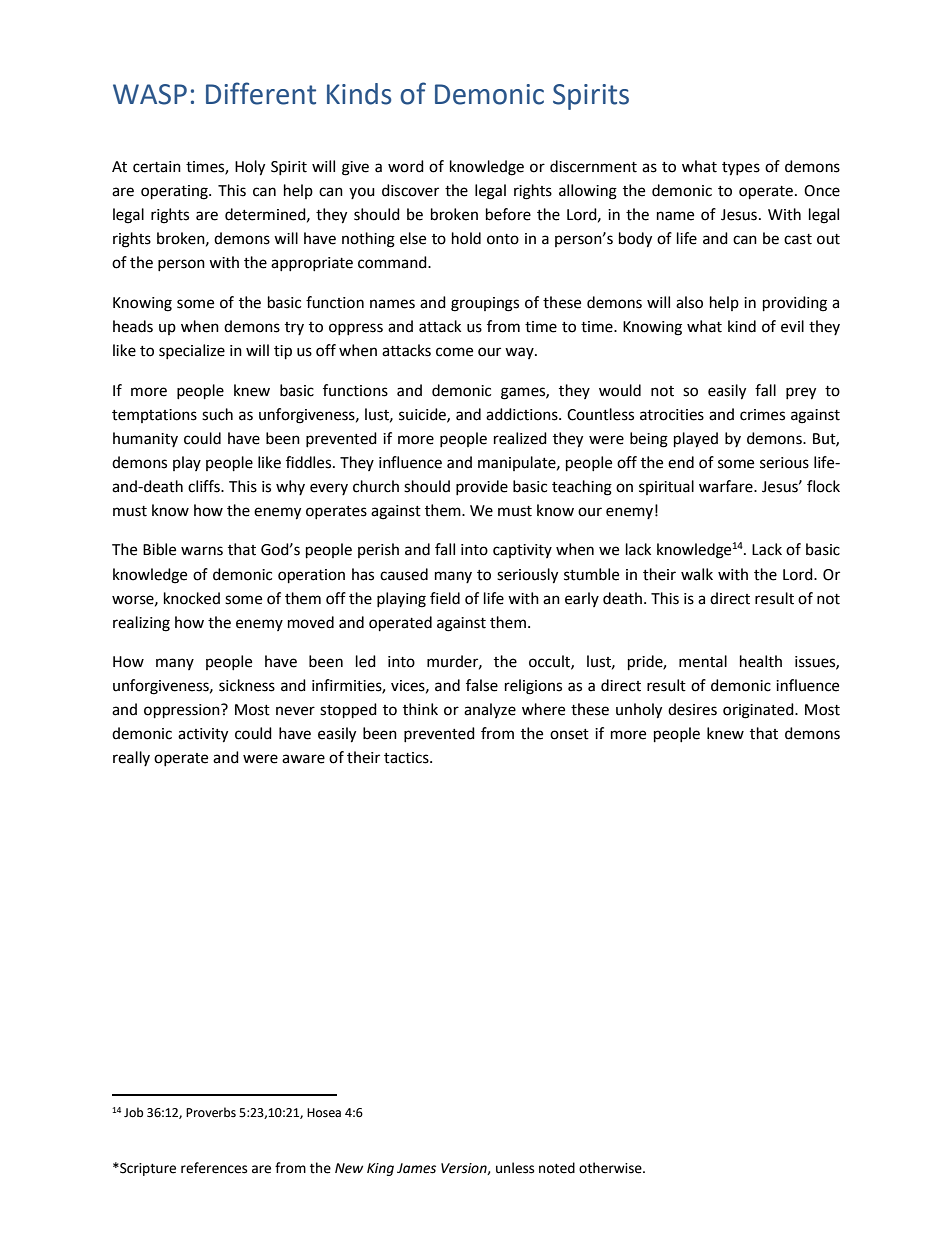 This page has width=952, height=1233. What do you see at coordinates (611, 1168) in the page?
I see `otherwise` at bounding box center [611, 1168].
